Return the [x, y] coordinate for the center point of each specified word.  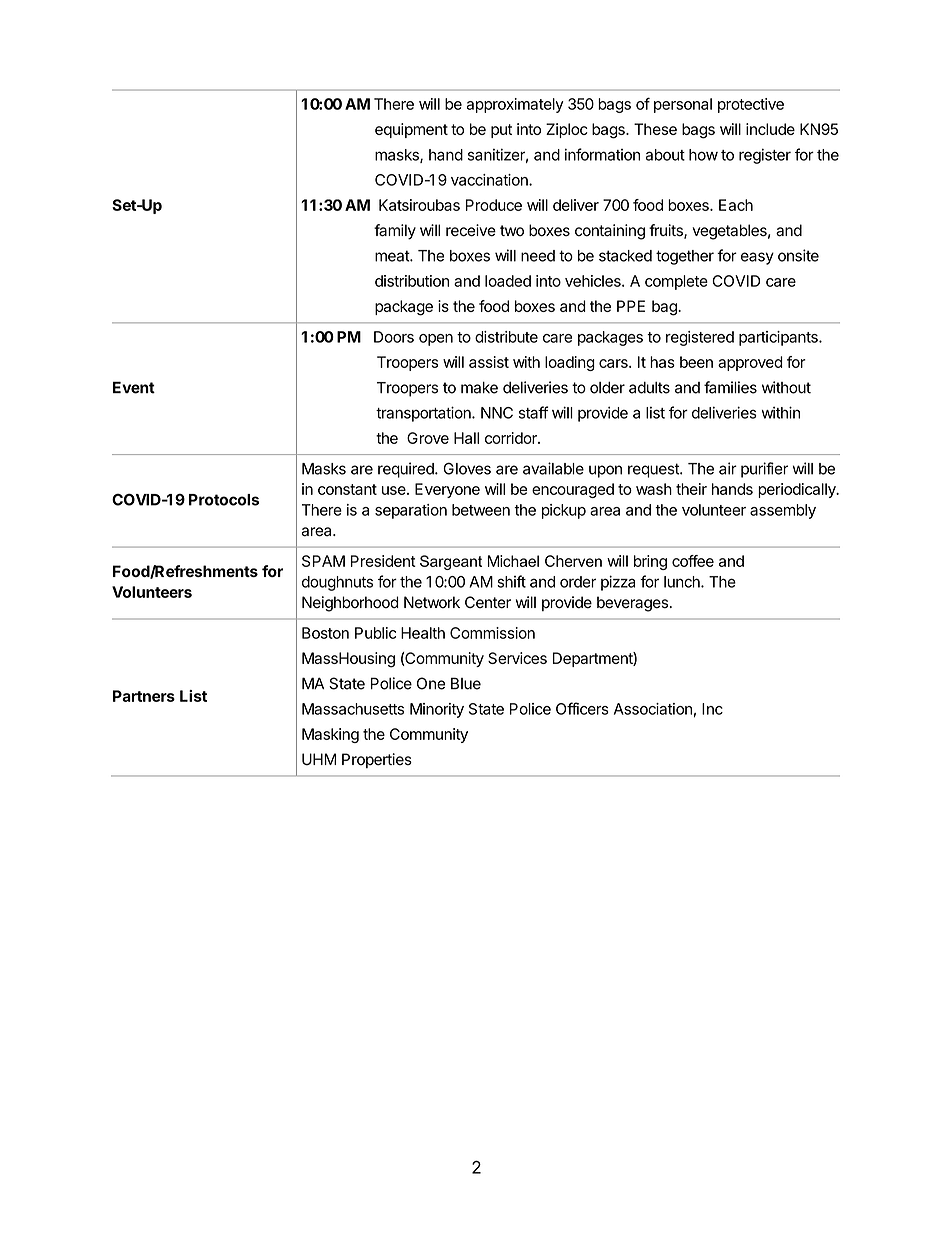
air [728, 468]
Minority [437, 710]
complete [676, 282]
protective [751, 105]
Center [488, 602]
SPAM [323, 561]
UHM [319, 759]
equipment [411, 130]
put [501, 131]
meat [393, 256]
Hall [466, 438]
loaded [508, 281]
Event [134, 387]
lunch [683, 582]
